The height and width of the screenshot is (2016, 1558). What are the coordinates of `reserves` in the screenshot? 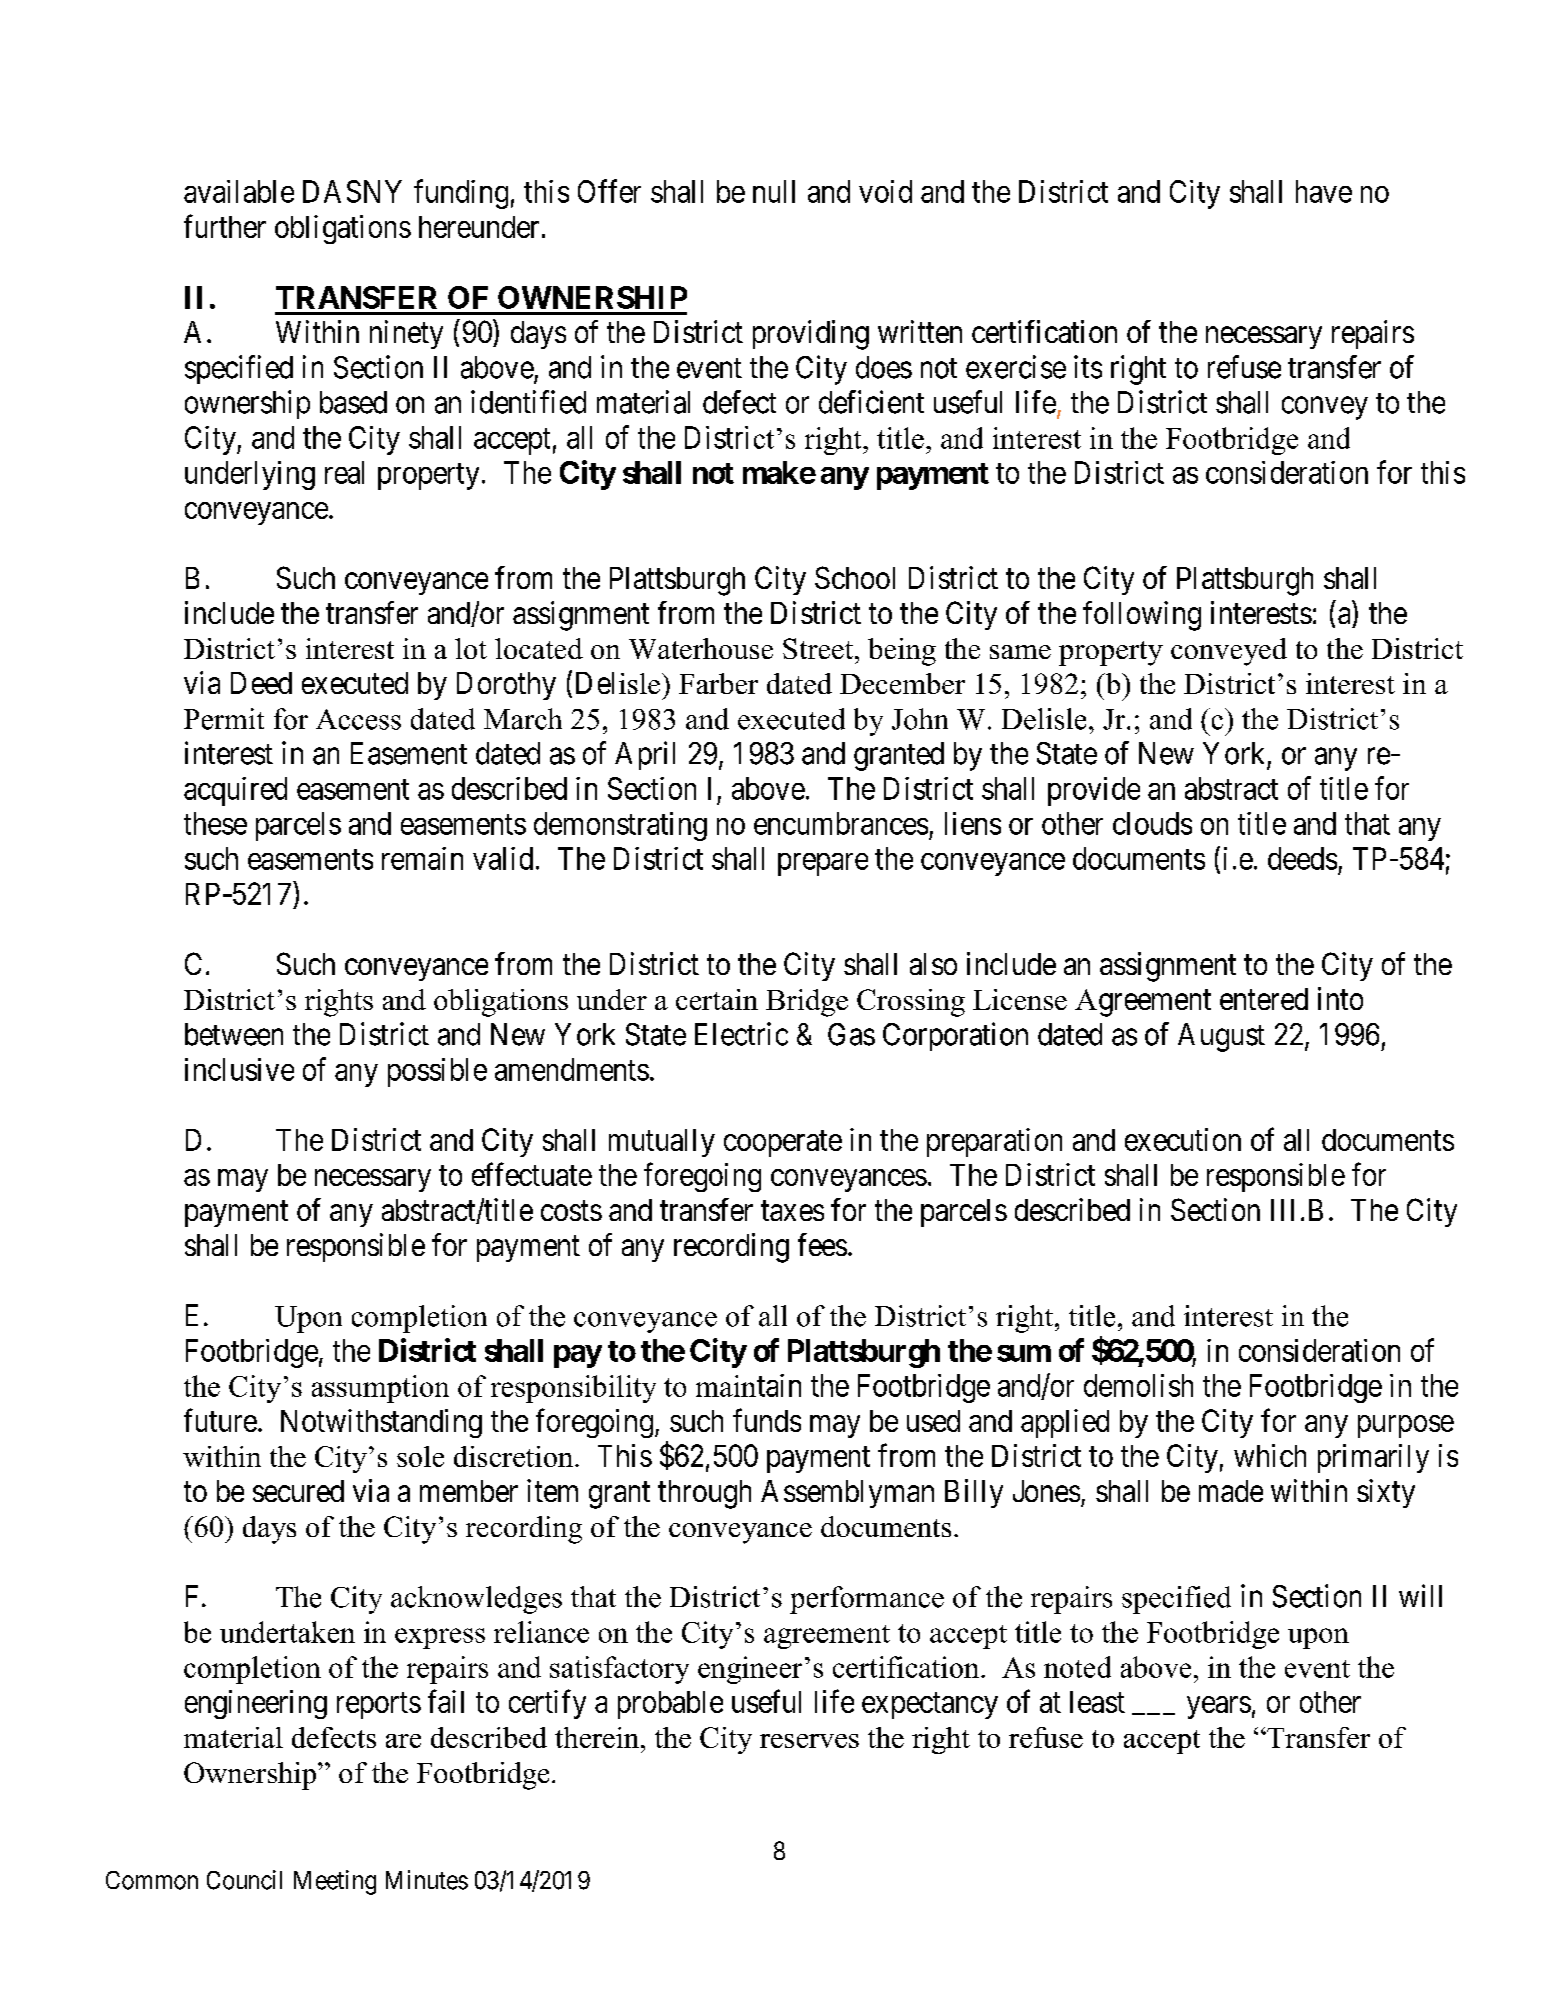 It's located at (809, 1741).
